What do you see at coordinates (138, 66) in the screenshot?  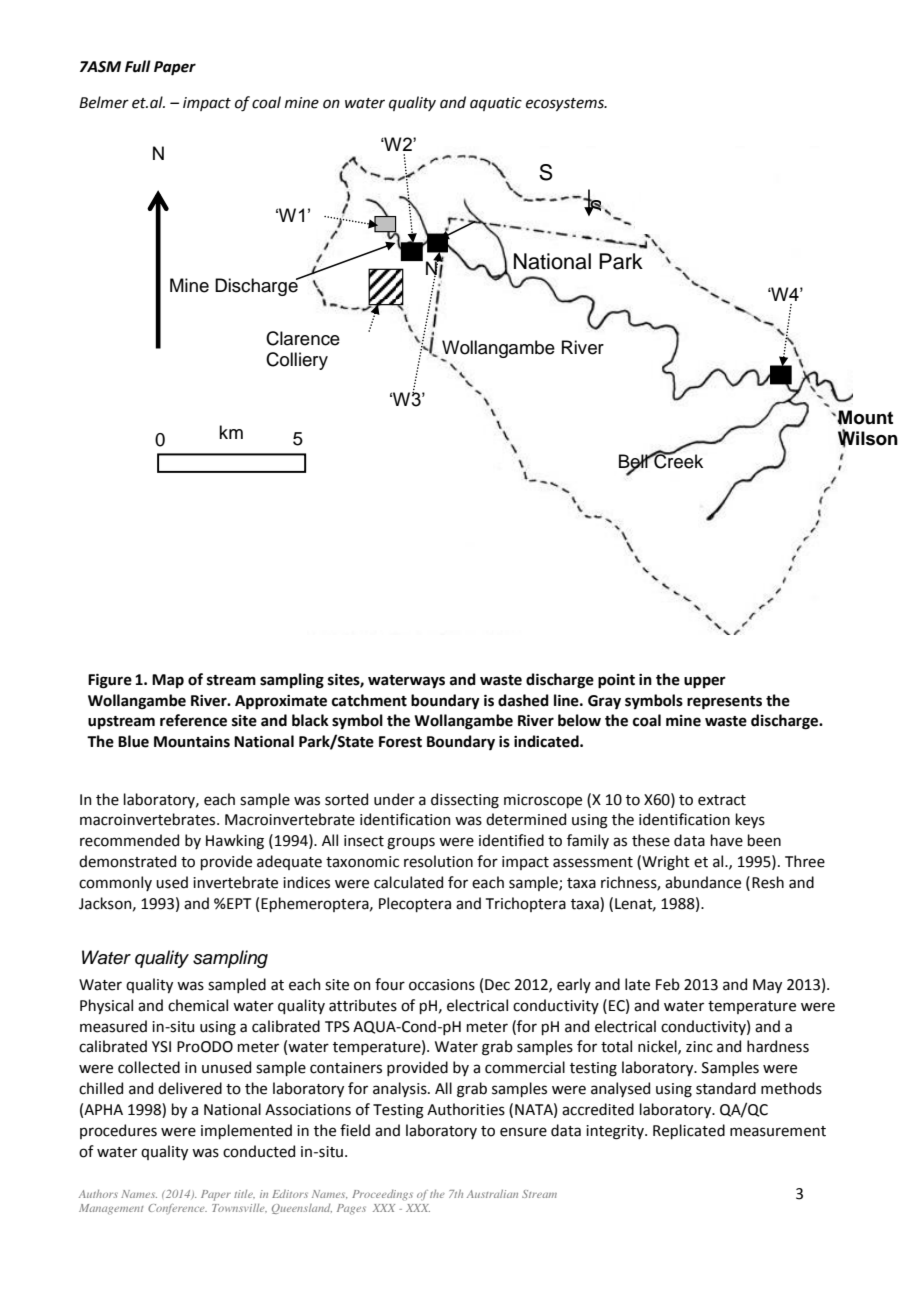 I see `Full` at bounding box center [138, 66].
